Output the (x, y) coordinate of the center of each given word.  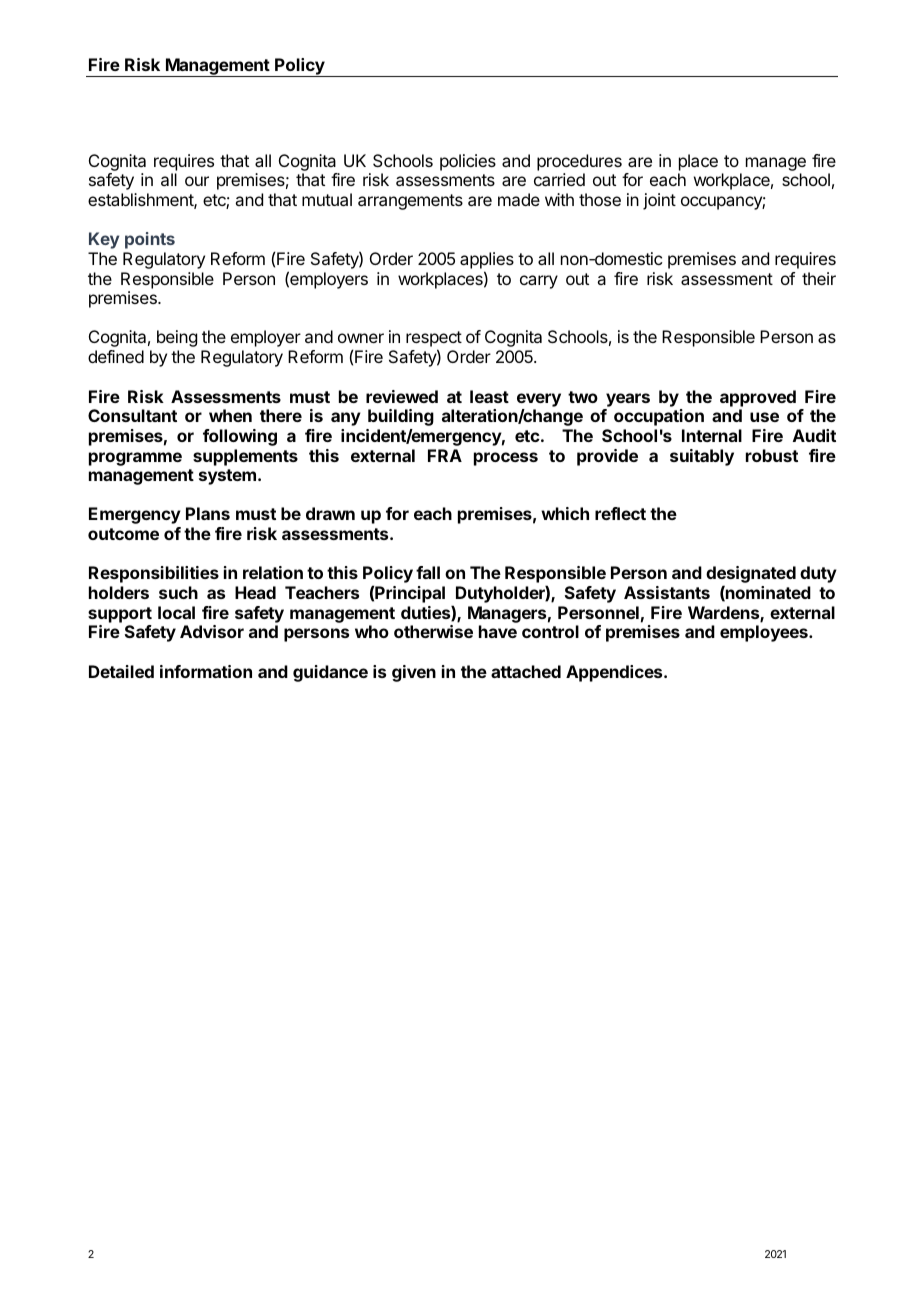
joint (659, 201)
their (819, 278)
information (206, 671)
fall (428, 572)
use (764, 417)
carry (539, 282)
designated (751, 576)
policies (468, 162)
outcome (123, 534)
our (197, 181)
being (177, 338)
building (401, 417)
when (230, 415)
